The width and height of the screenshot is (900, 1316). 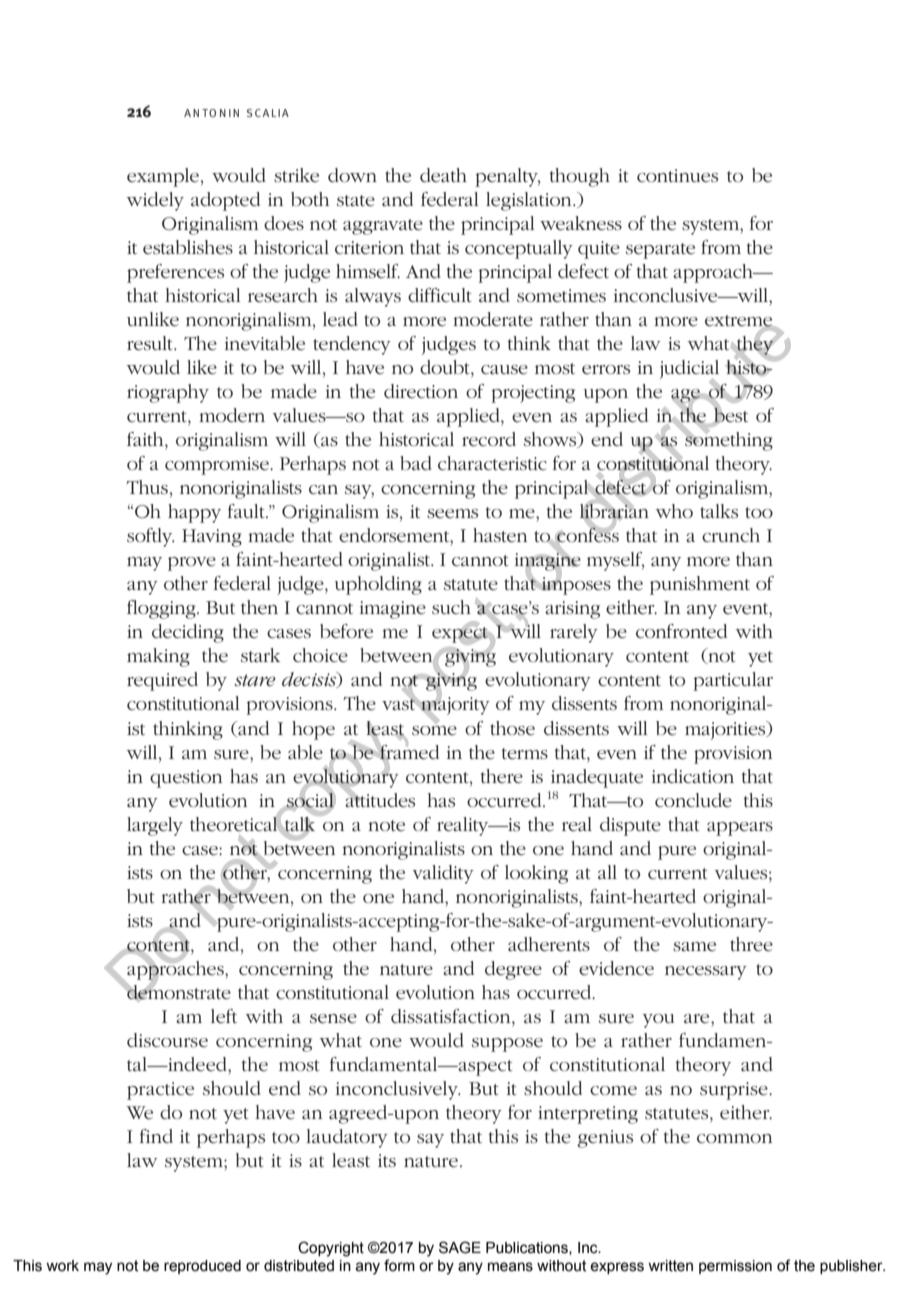 I want to click on reproduced, so click(x=202, y=1267).
